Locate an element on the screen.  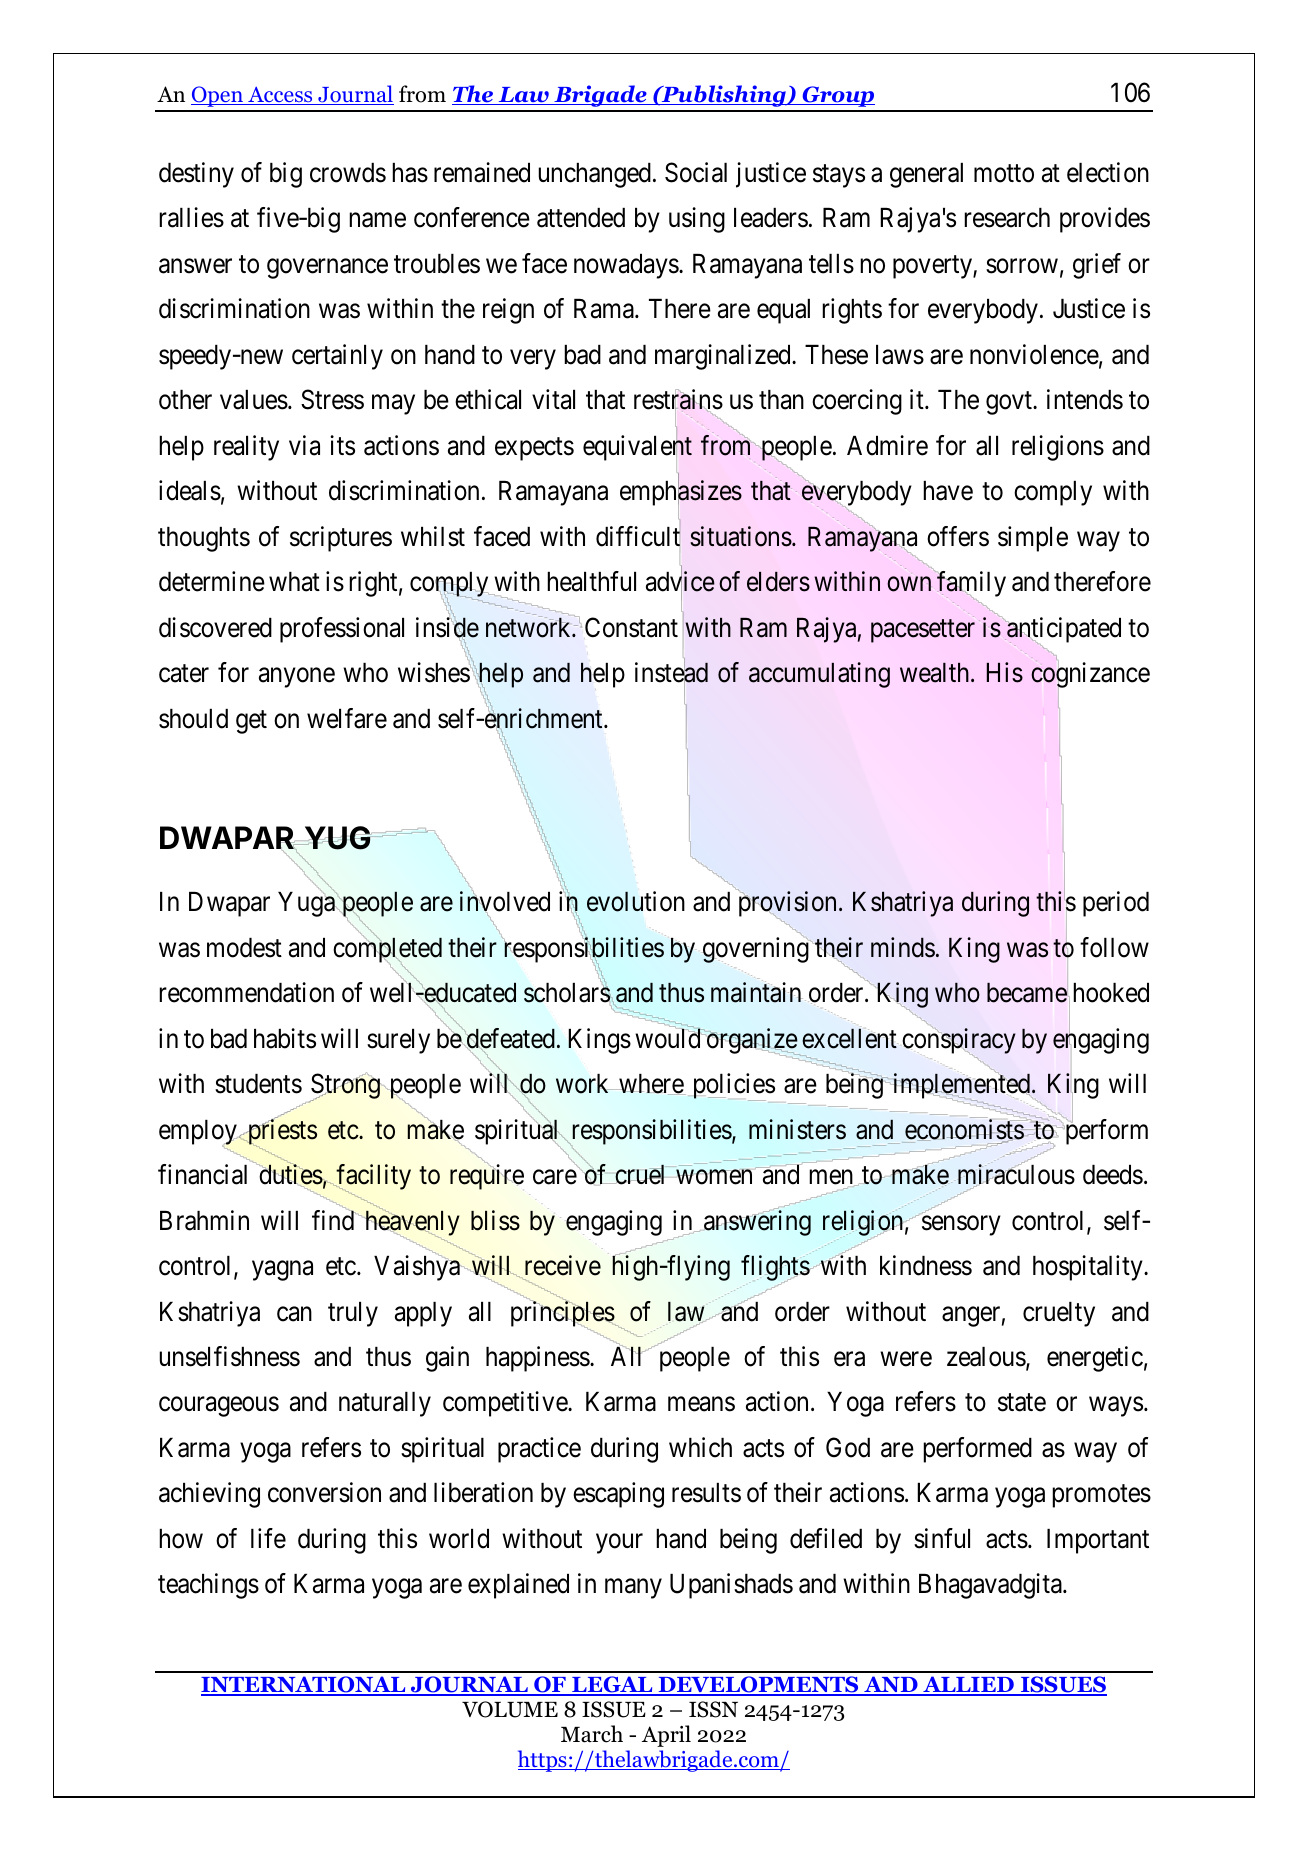
Access is located at coordinates (280, 96).
